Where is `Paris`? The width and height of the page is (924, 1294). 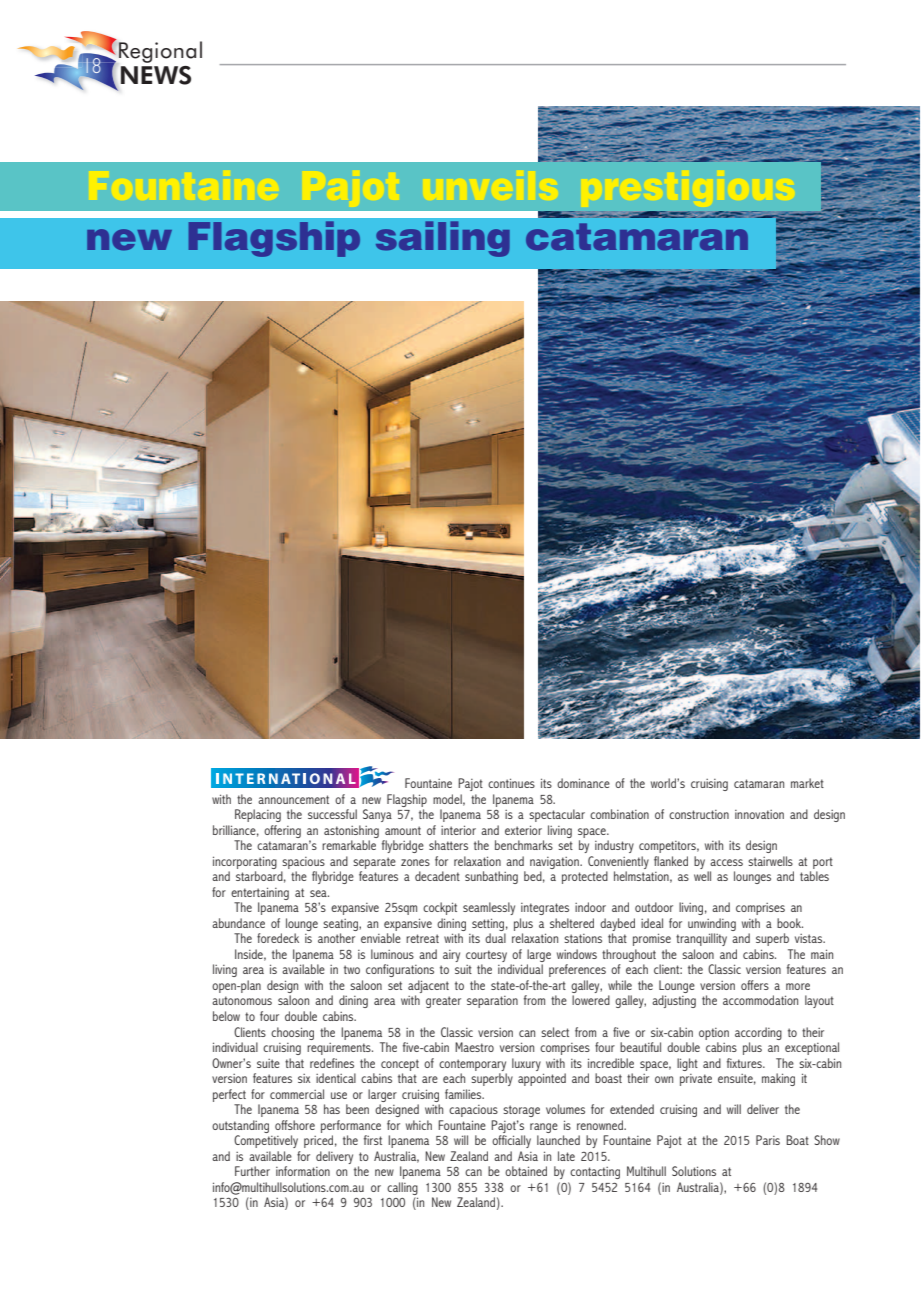 Paris is located at coordinates (768, 1140).
